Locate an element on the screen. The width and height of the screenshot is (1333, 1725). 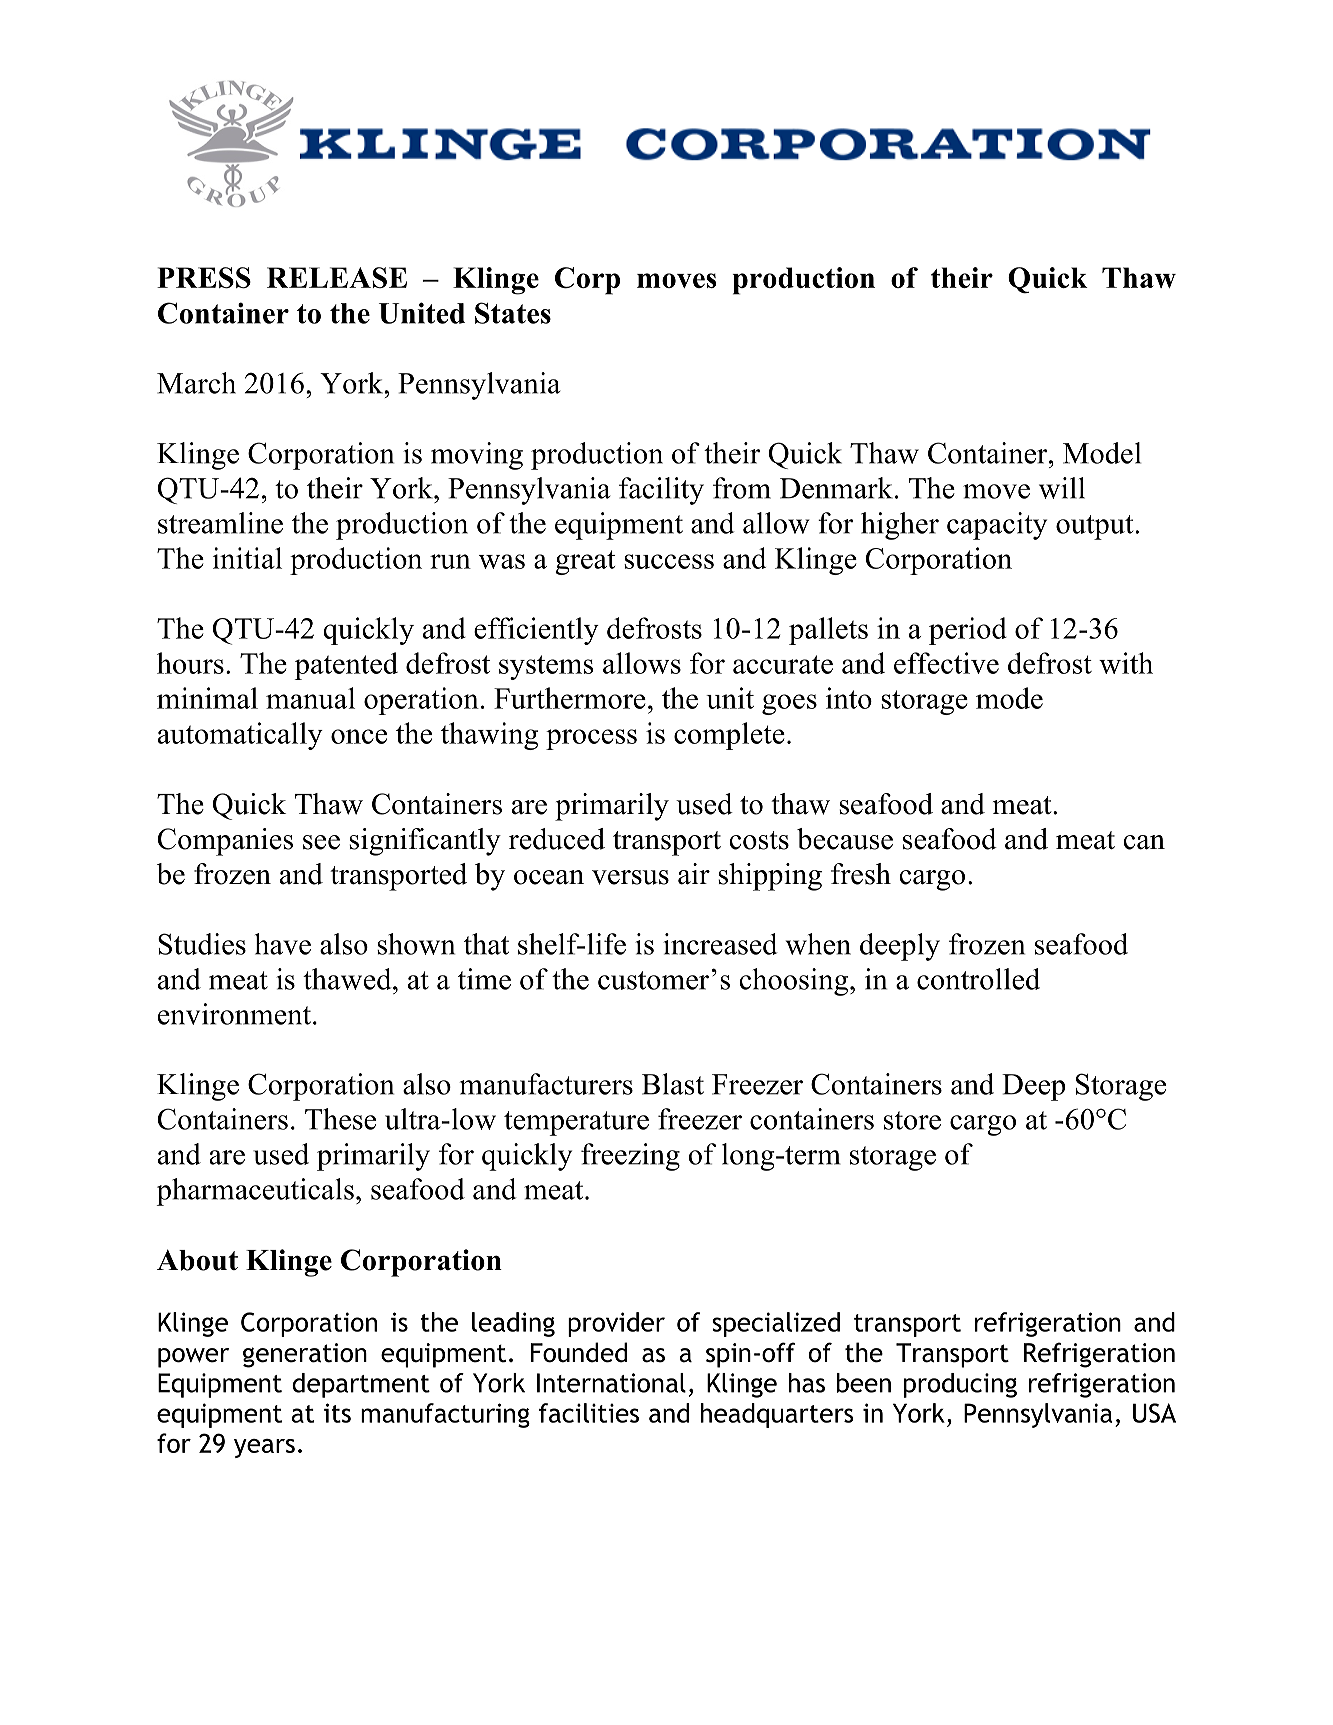
air is located at coordinates (694, 874).
